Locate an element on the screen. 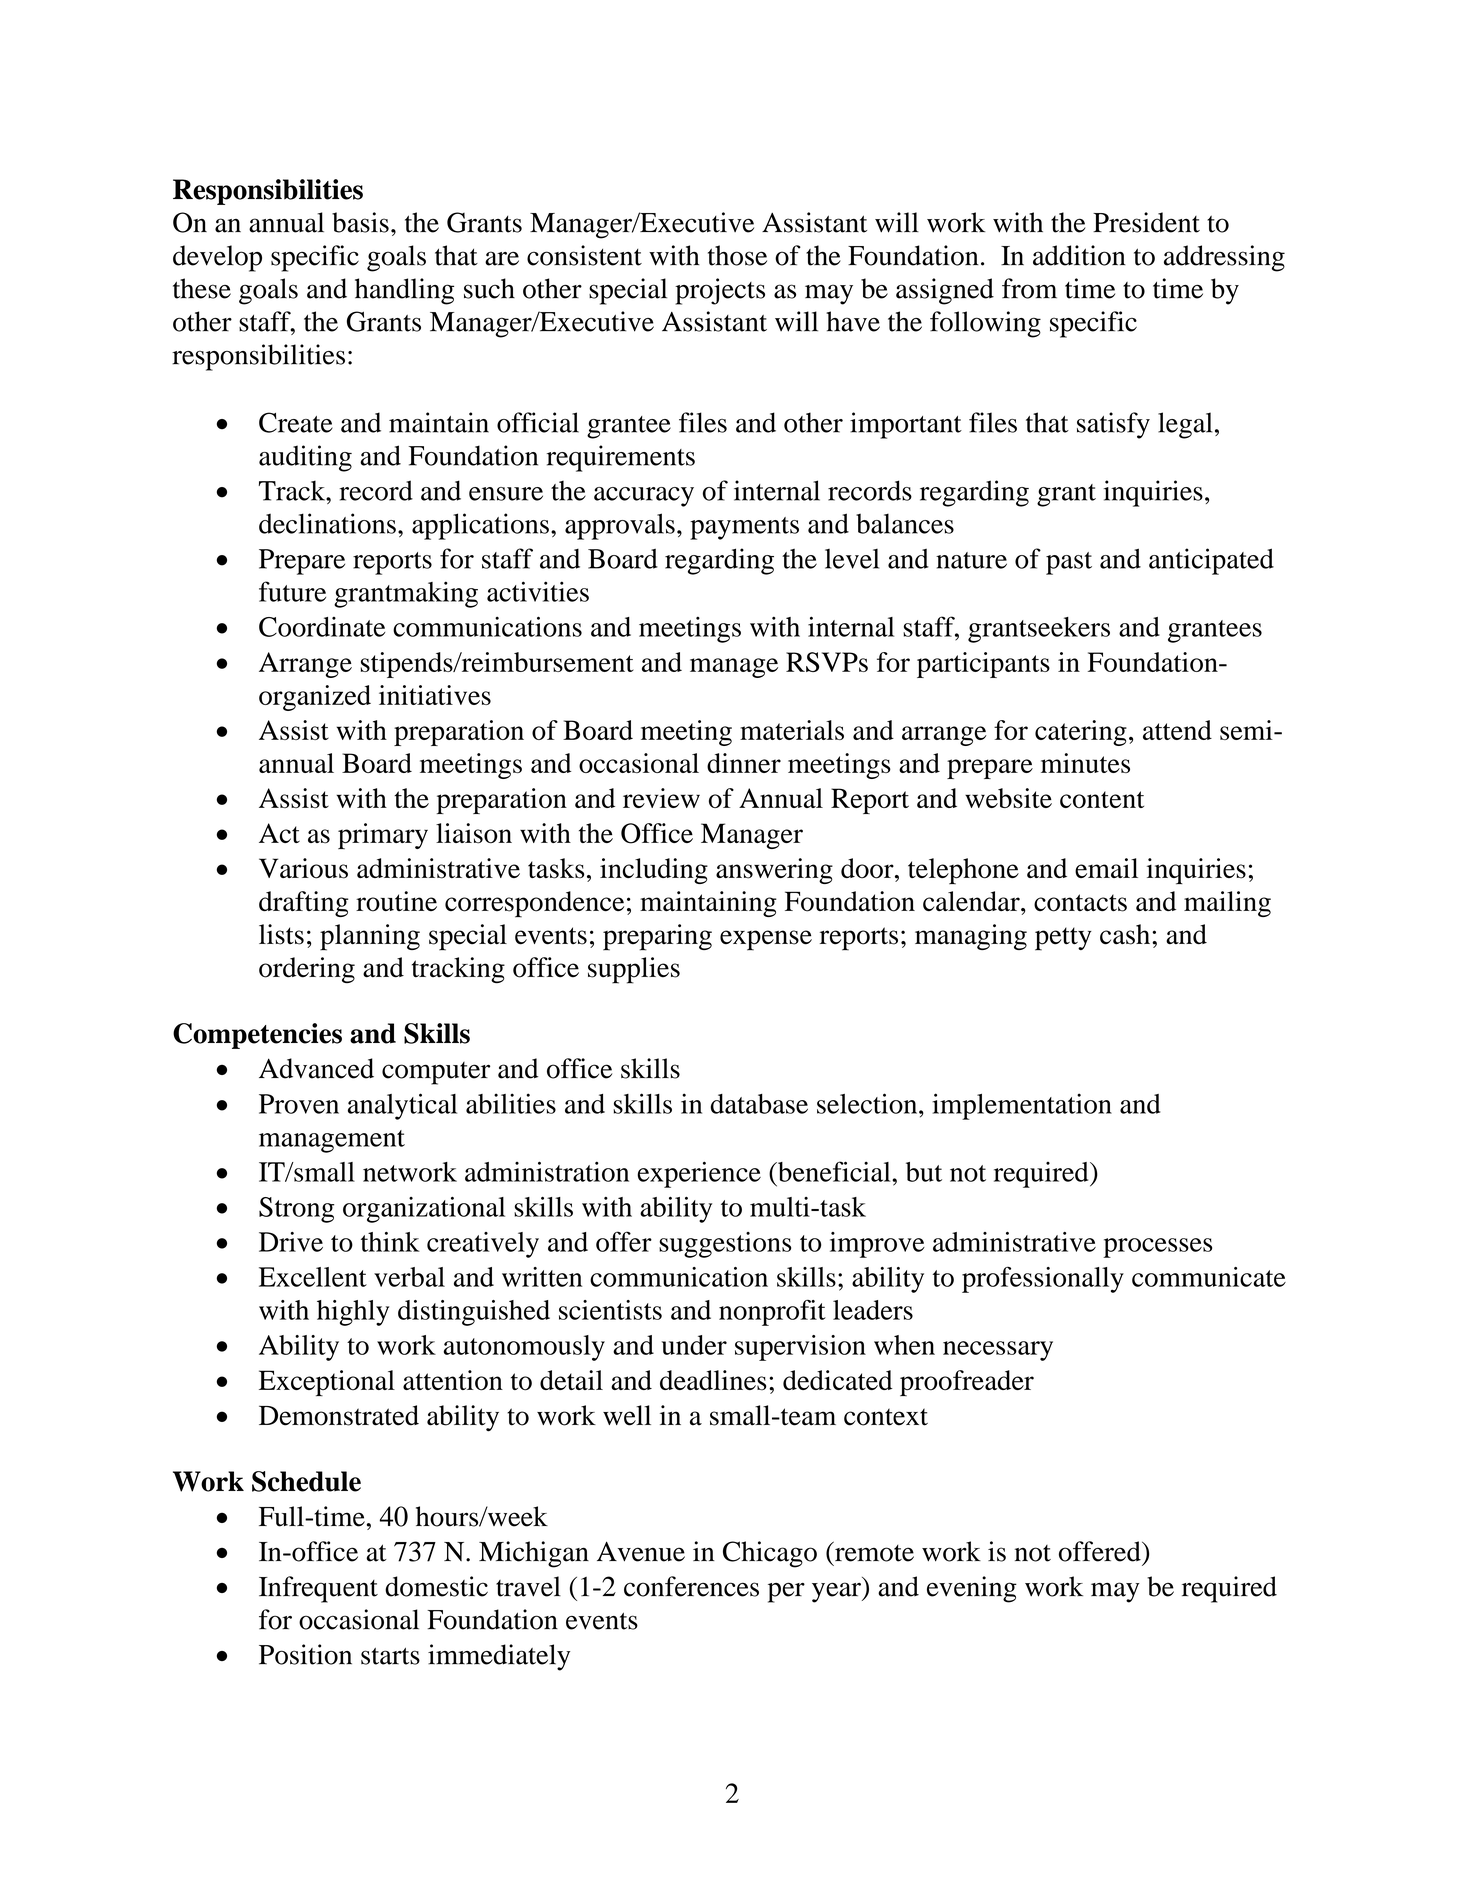 This screenshot has height=1895, width=1464. Coordinate is located at coordinates (322, 627).
